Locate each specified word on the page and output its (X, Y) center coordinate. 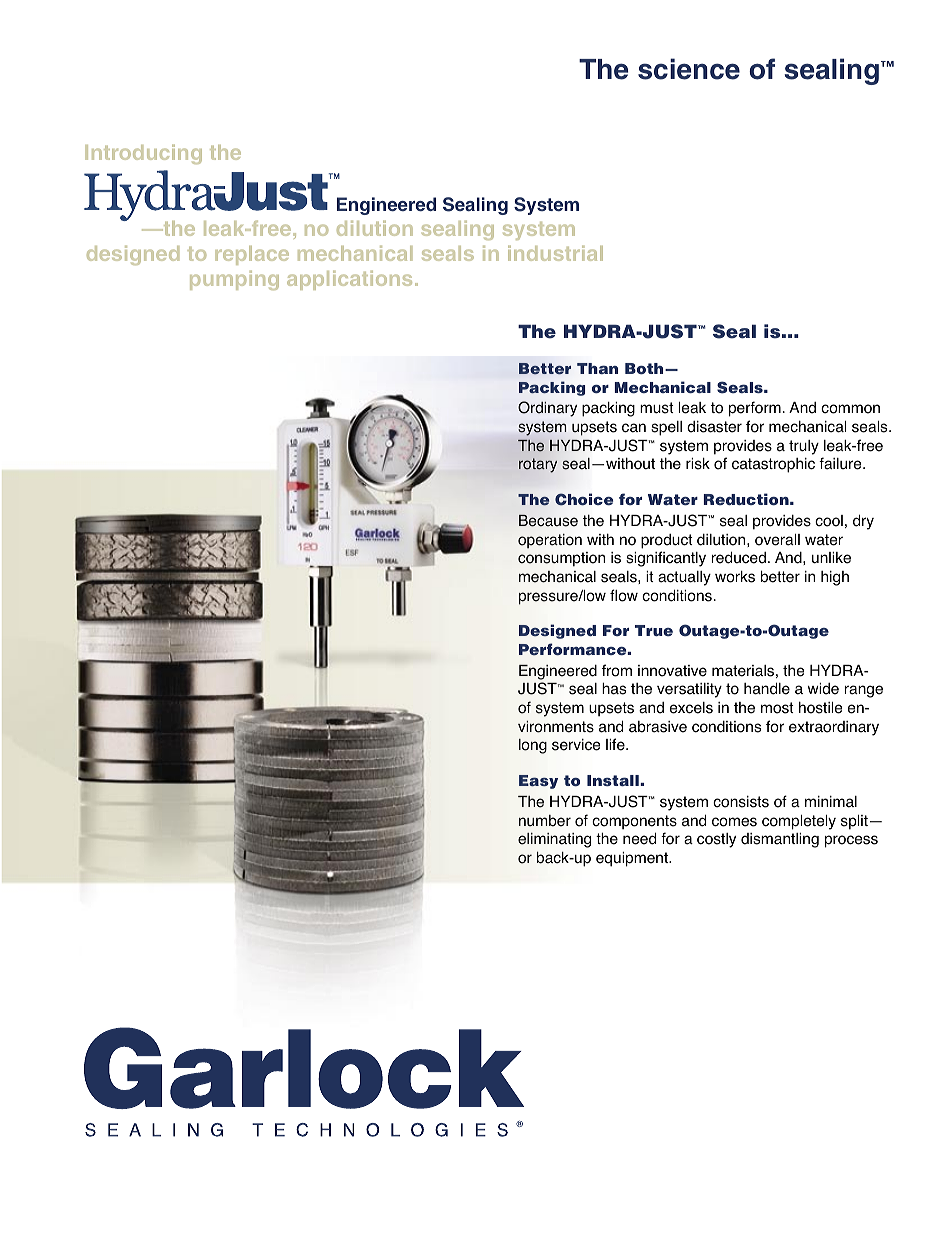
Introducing (143, 154)
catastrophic (773, 465)
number (545, 821)
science (689, 69)
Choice (584, 499)
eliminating (554, 840)
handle (767, 688)
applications (349, 280)
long (533, 746)
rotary (538, 465)
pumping (234, 280)
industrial (555, 253)
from (617, 670)
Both (645, 368)
